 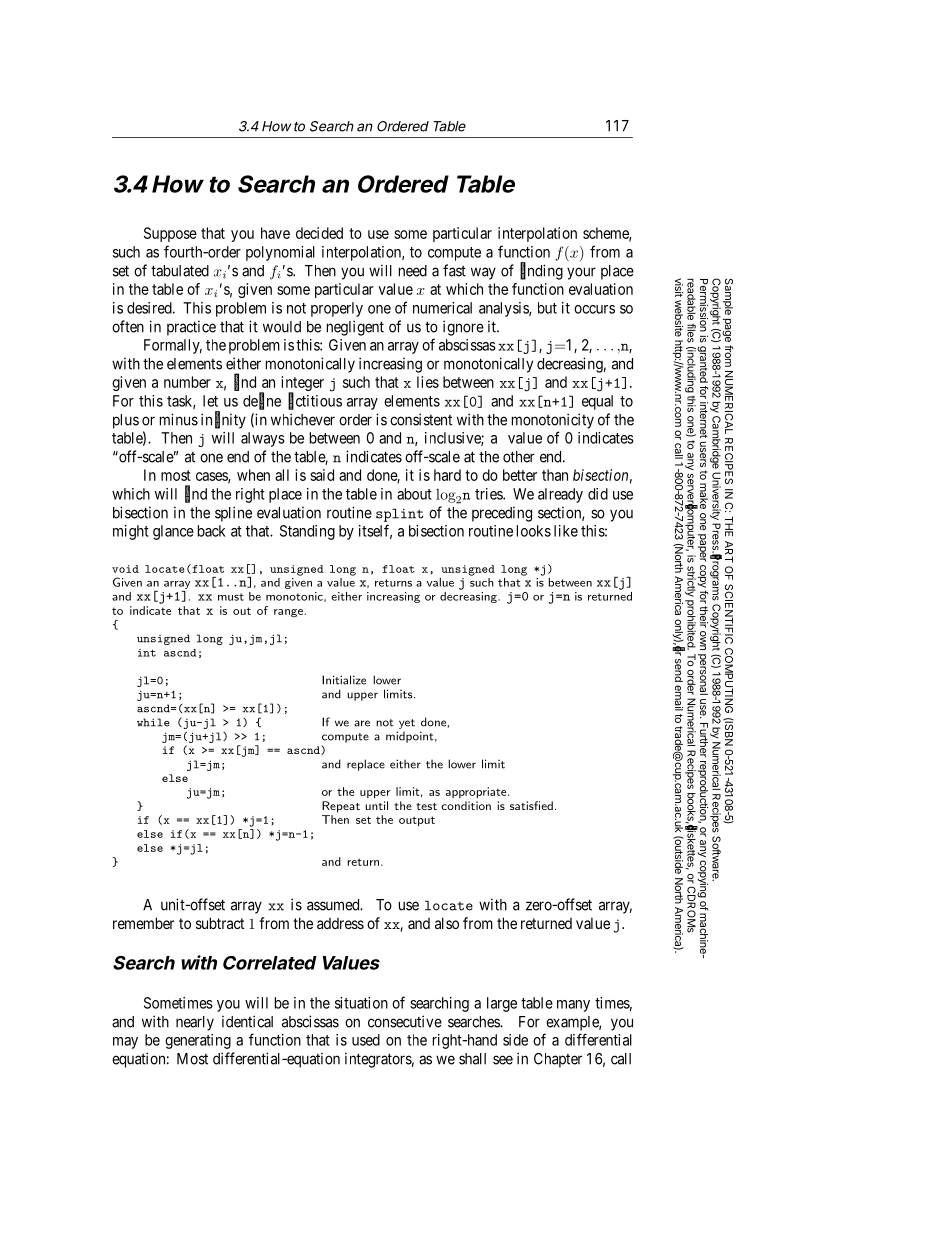 What do you see at coordinates (531, 805) in the screenshot?
I see `satisfied` at bounding box center [531, 805].
